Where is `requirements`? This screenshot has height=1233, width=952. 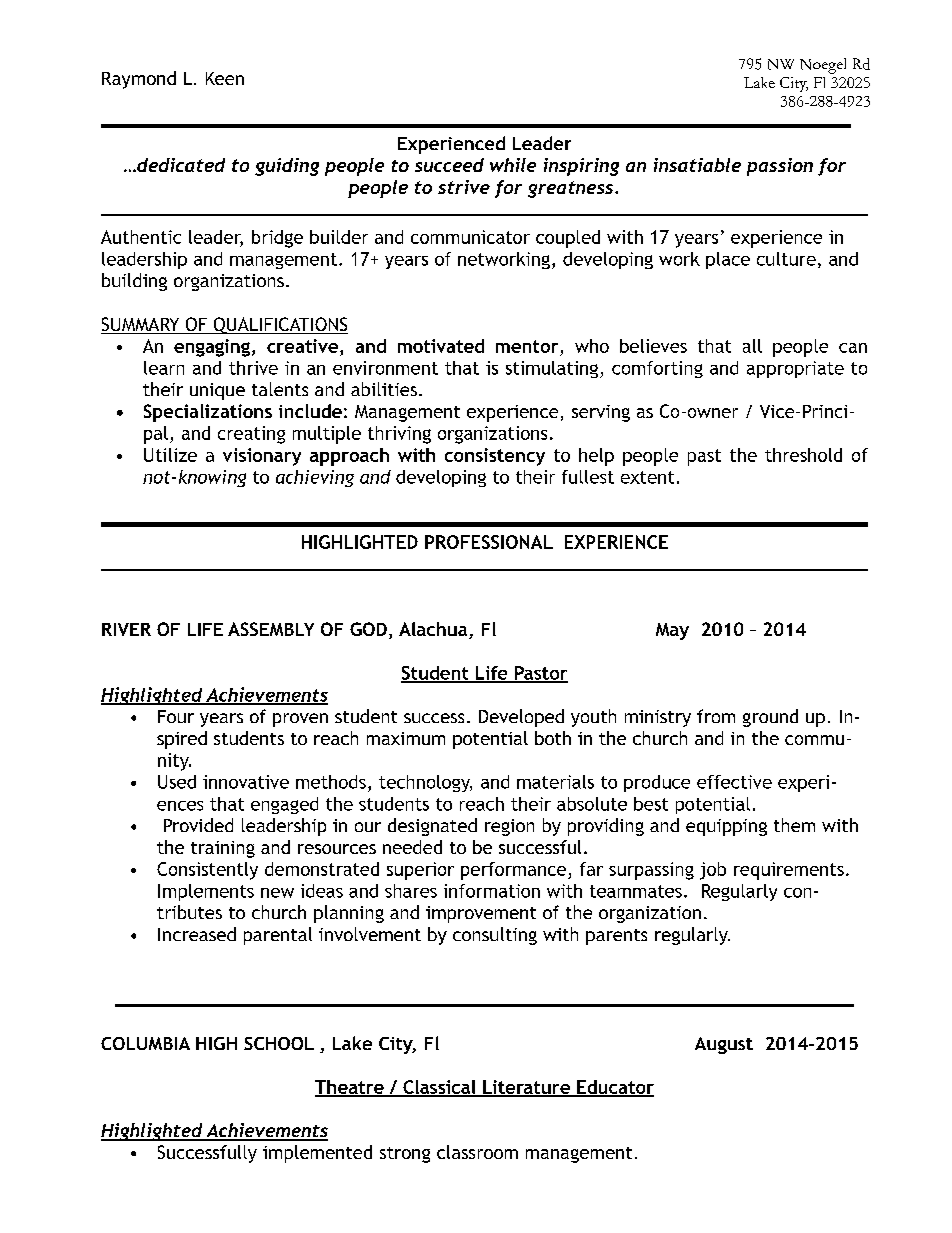 requirements is located at coordinates (789, 871).
